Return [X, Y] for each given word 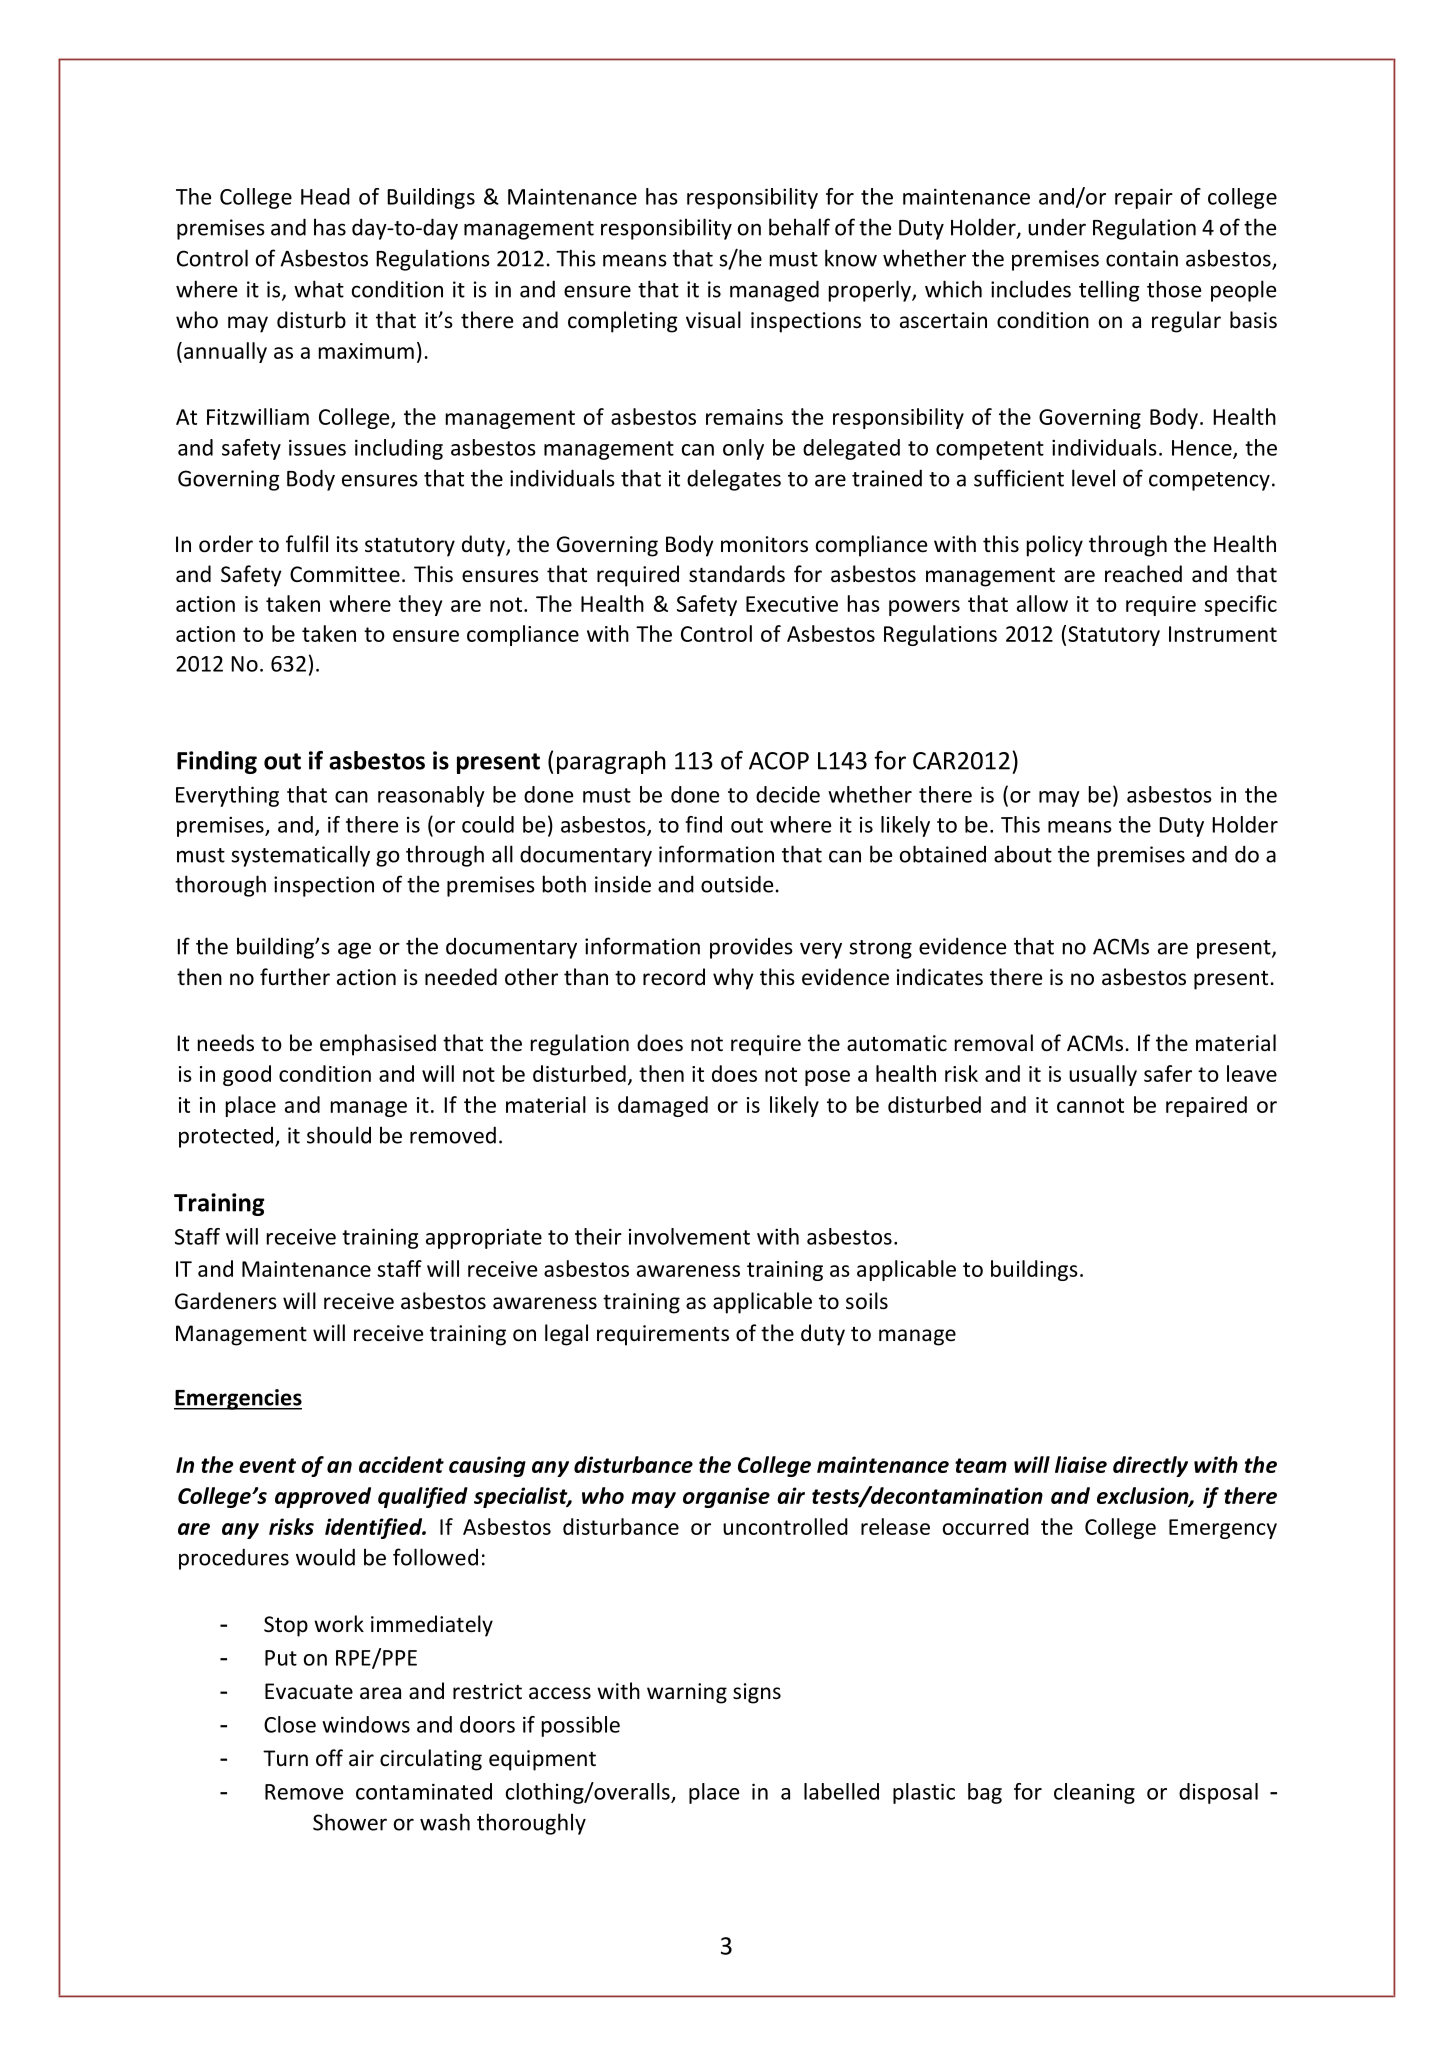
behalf [799, 227]
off [329, 1758]
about [1023, 854]
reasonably [431, 796]
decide [788, 794]
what [319, 289]
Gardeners [226, 1301]
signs [757, 1693]
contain [1142, 258]
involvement [689, 1236]
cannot [1090, 1105]
